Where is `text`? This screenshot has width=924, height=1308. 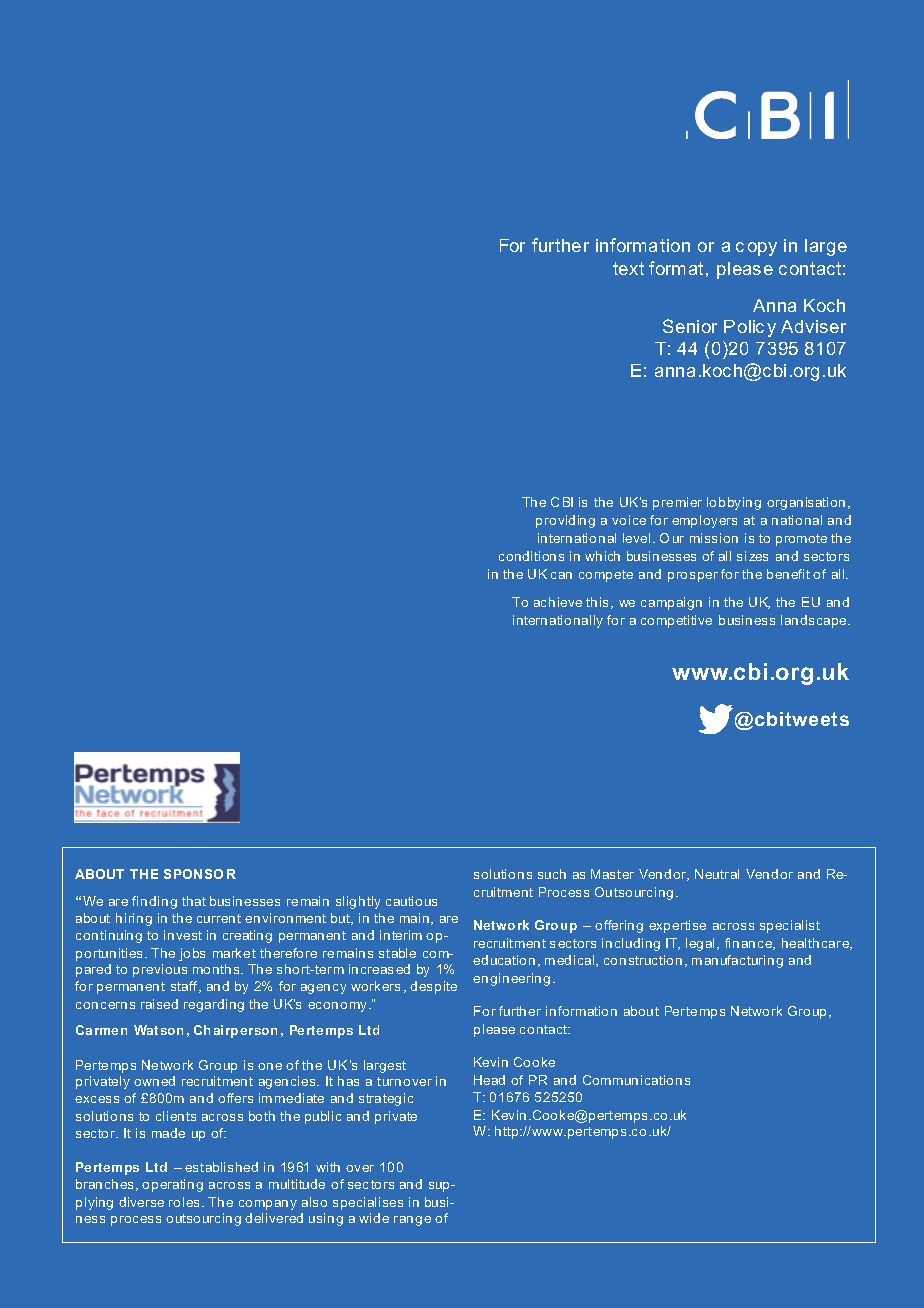 text is located at coordinates (628, 268).
